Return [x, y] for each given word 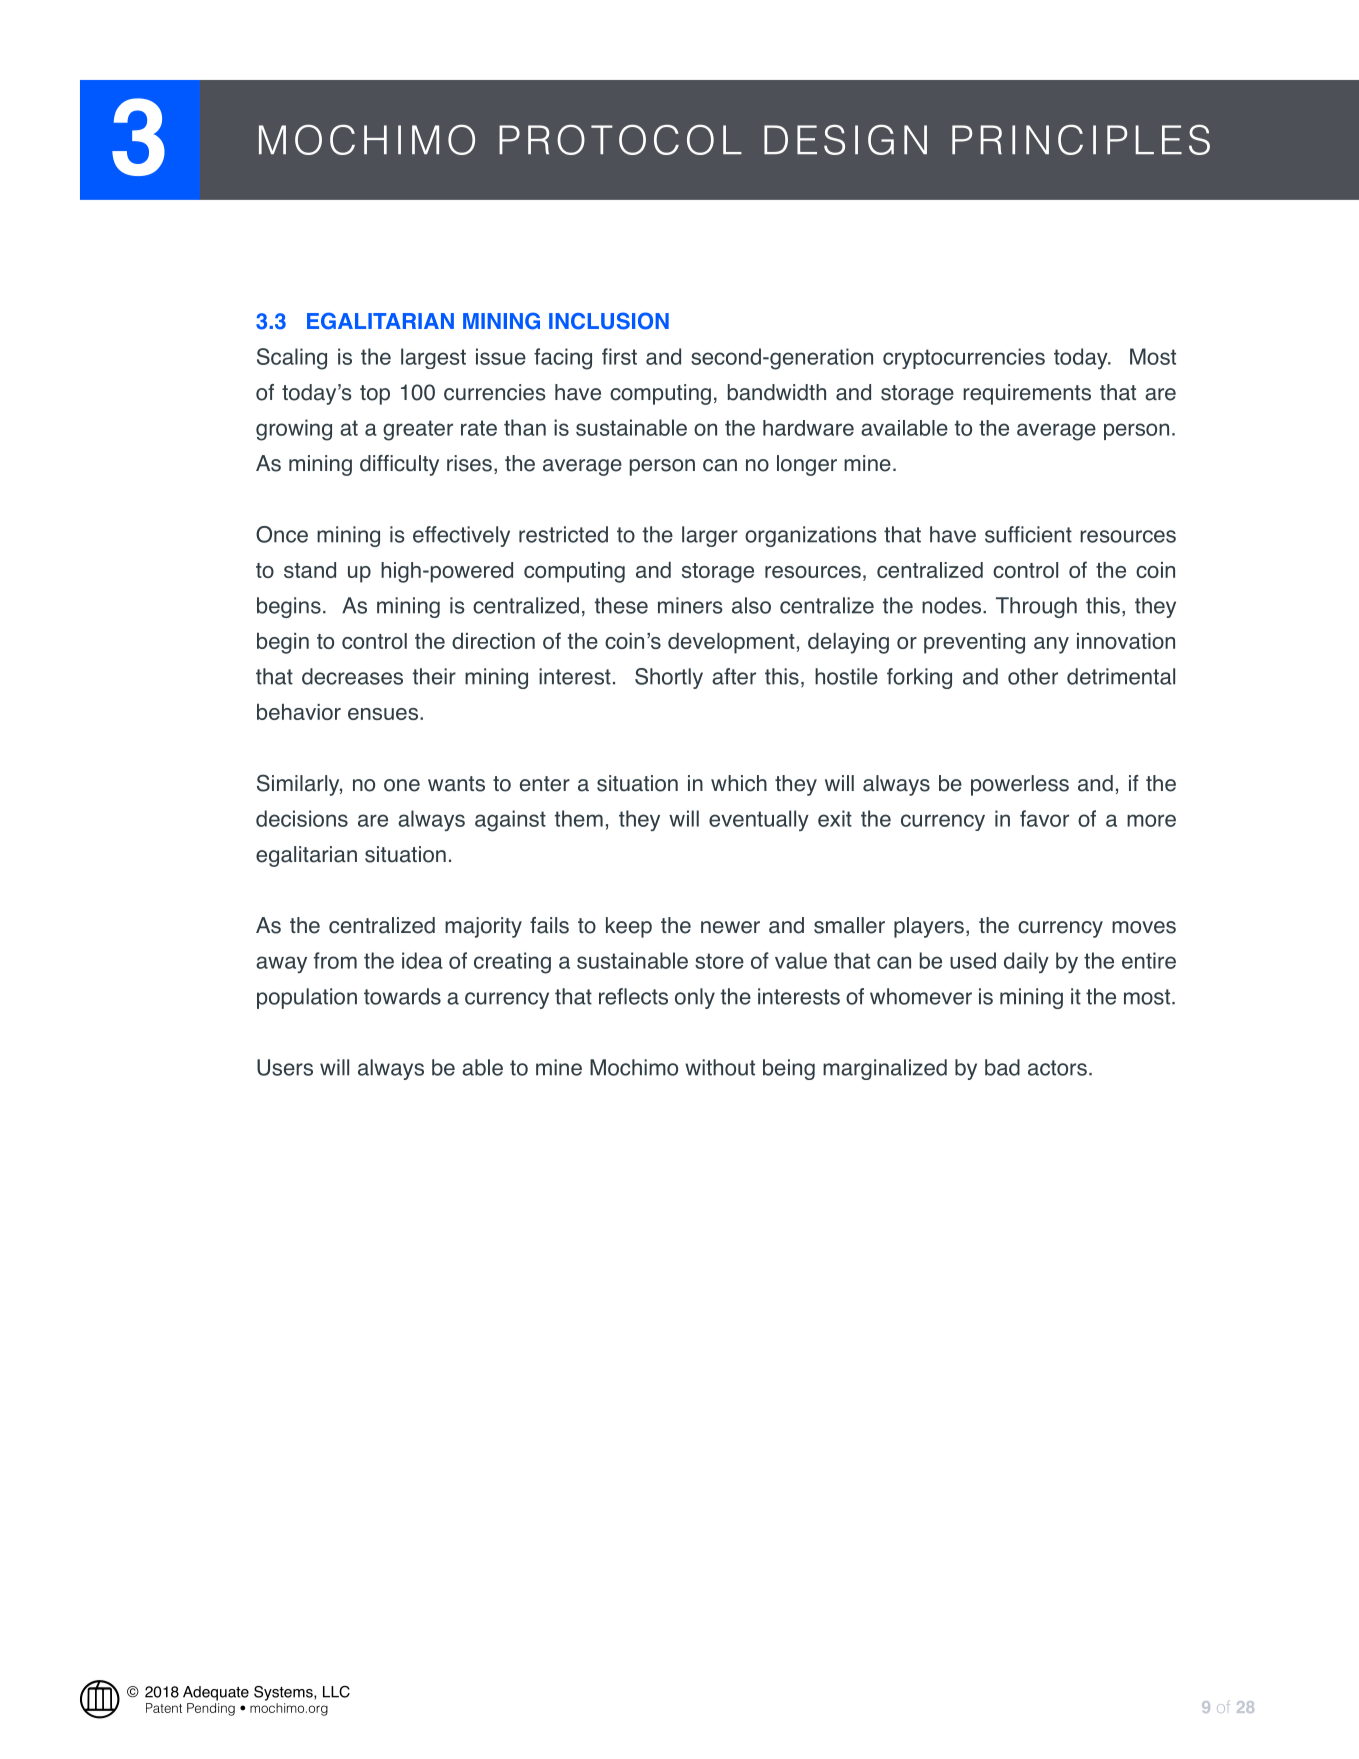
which [739, 783]
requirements [1027, 394]
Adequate [216, 1693]
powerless [1020, 785]
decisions [302, 818]
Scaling [292, 359]
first [619, 356]
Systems [284, 1693]
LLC [336, 1692]
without [720, 1067]
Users [285, 1067]
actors [1057, 1068]
